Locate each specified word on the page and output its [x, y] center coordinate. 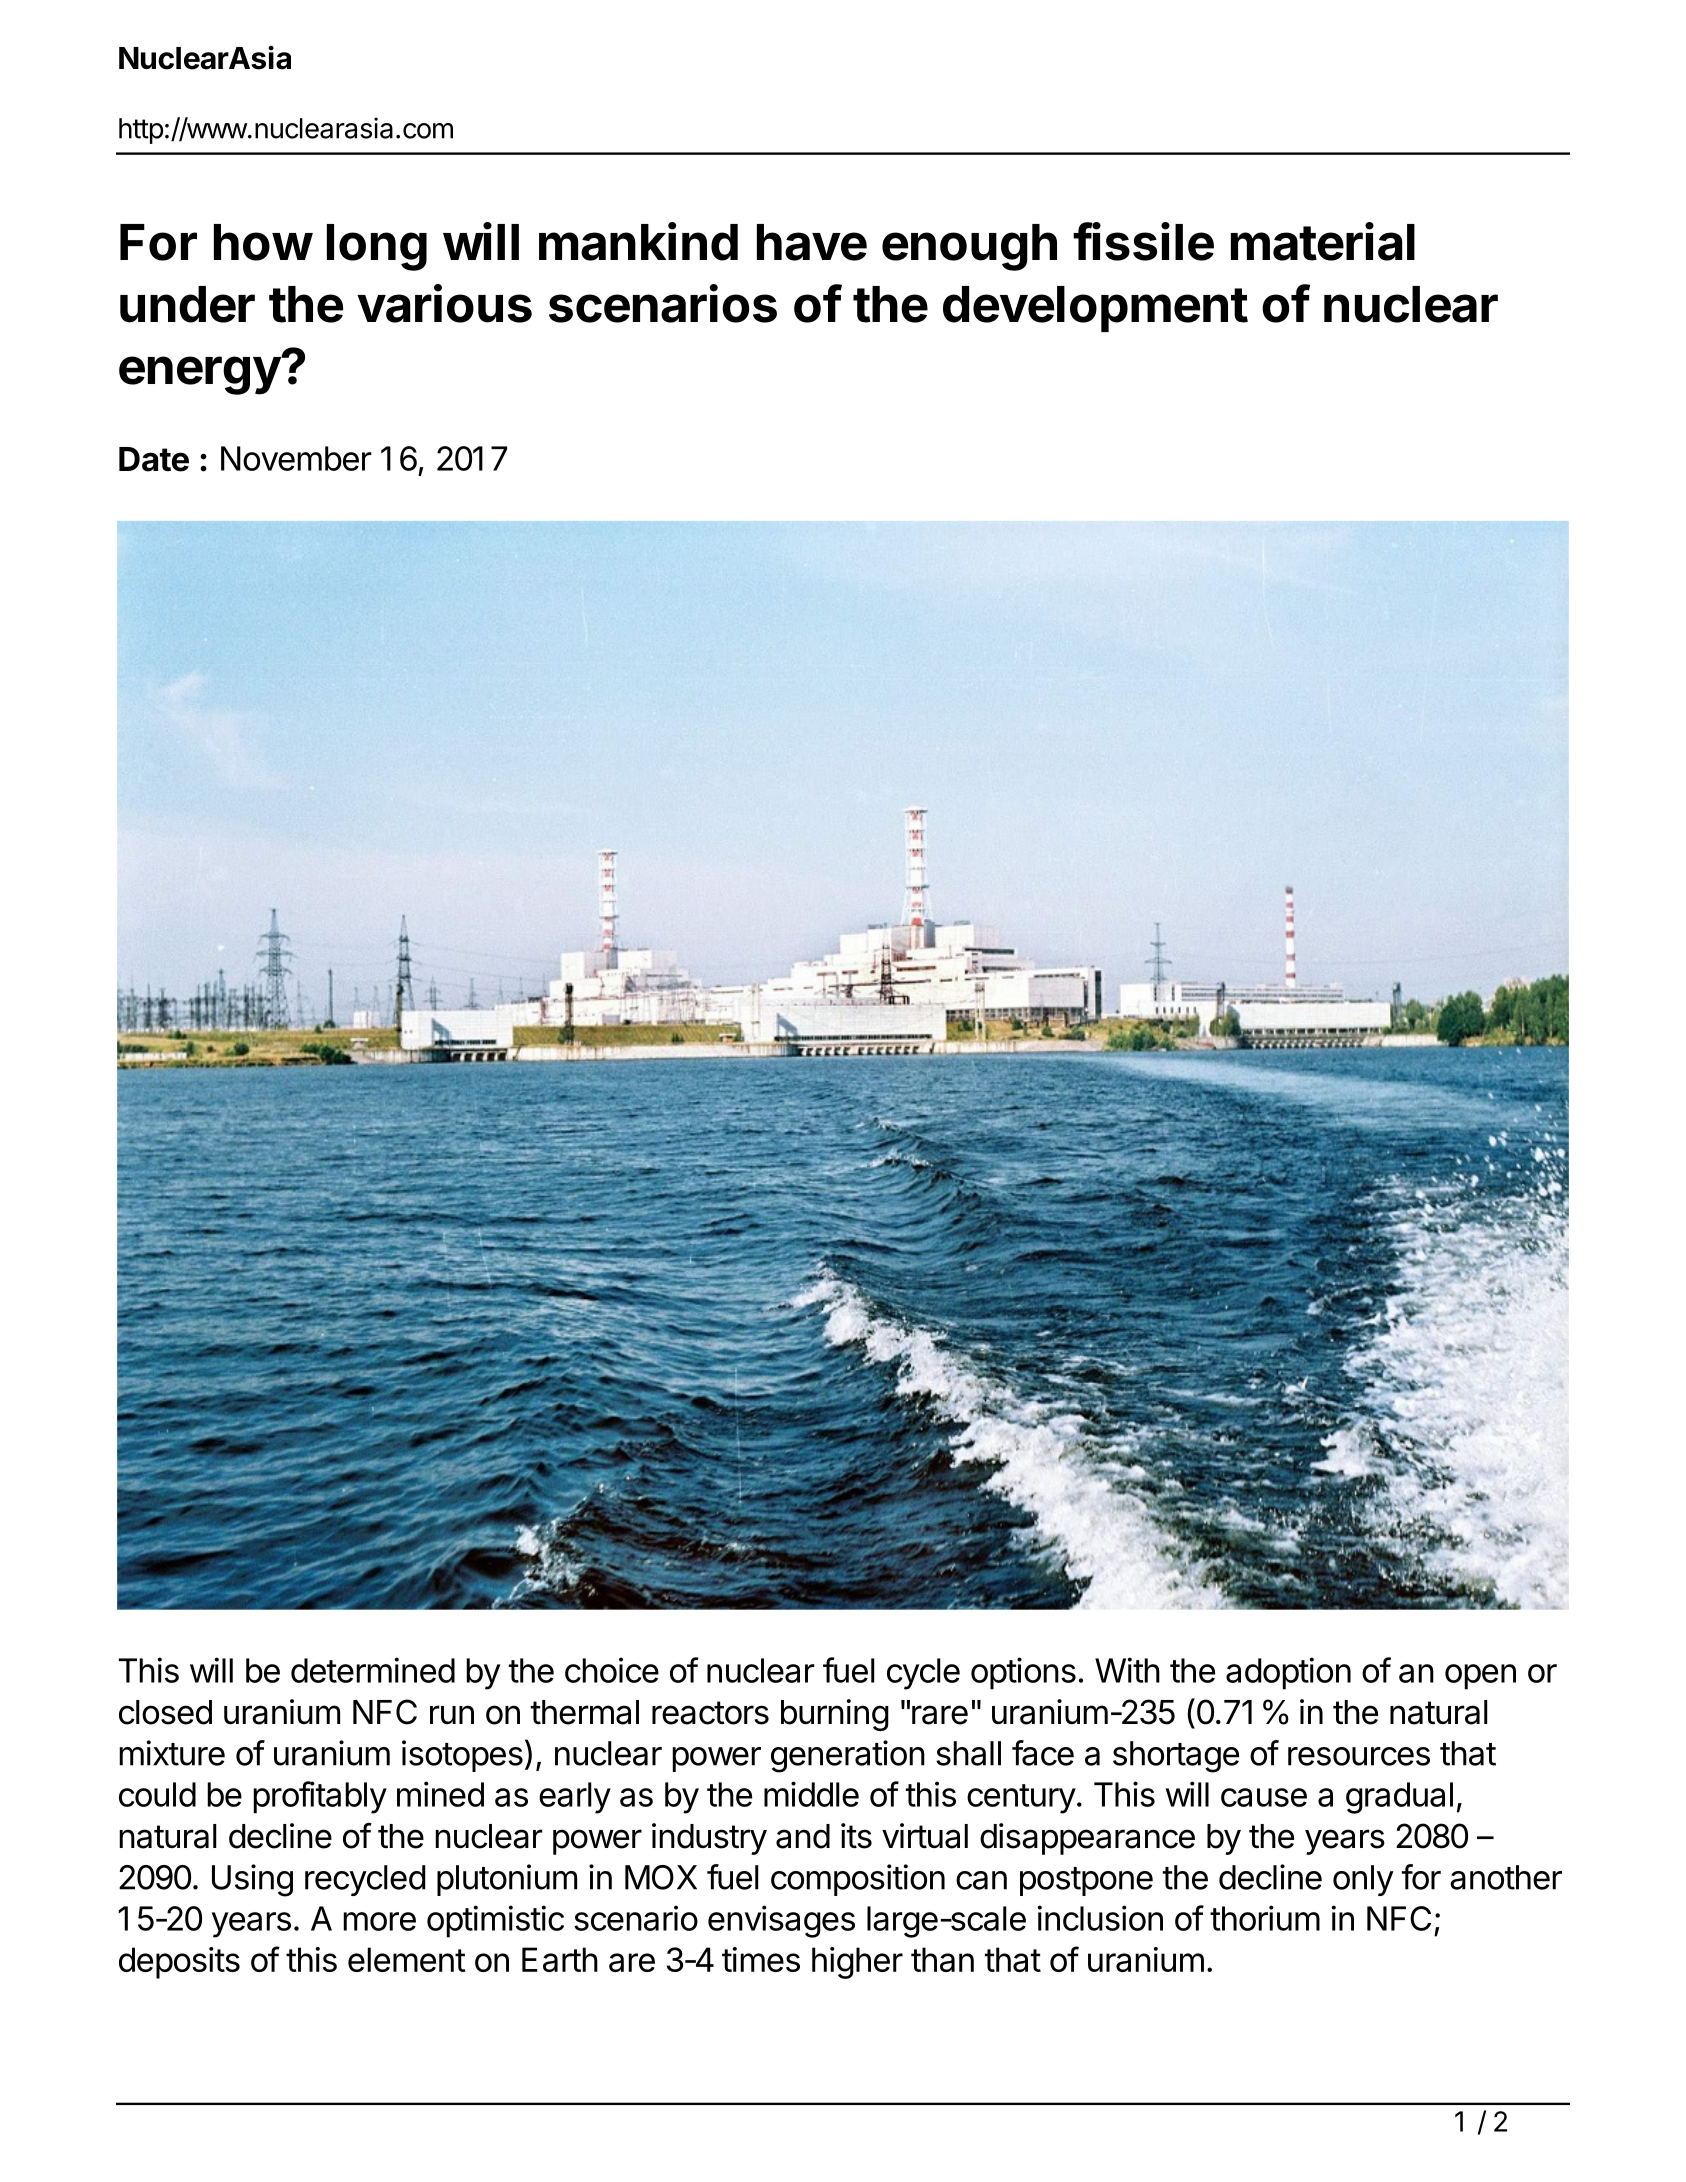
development [1095, 309]
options [1023, 1673]
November [296, 458]
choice [612, 1670]
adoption [1288, 1673]
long [377, 247]
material [1323, 241]
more [379, 1921]
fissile [1143, 241]
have [812, 242]
